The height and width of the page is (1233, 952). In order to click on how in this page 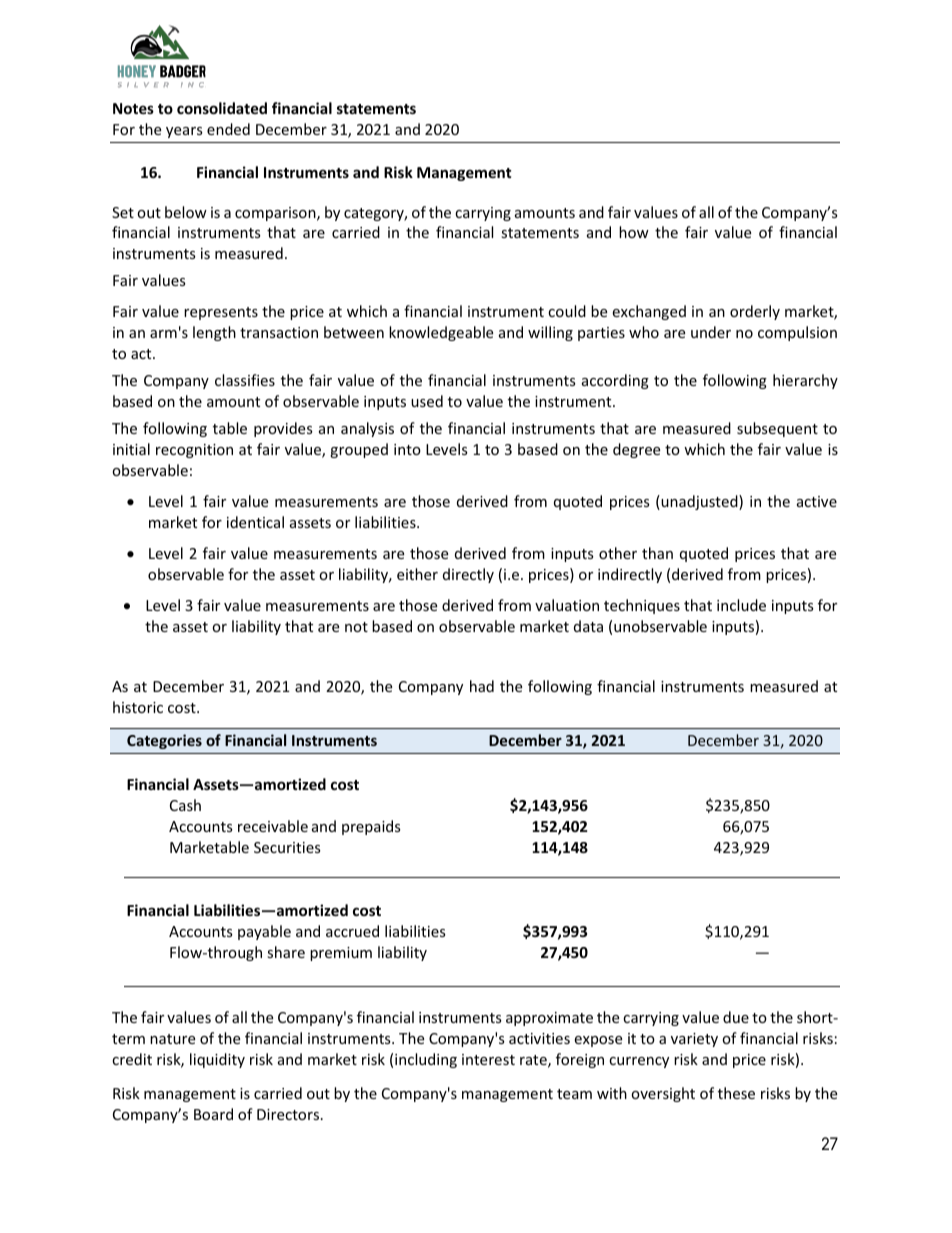, I will do `click(634, 232)`.
